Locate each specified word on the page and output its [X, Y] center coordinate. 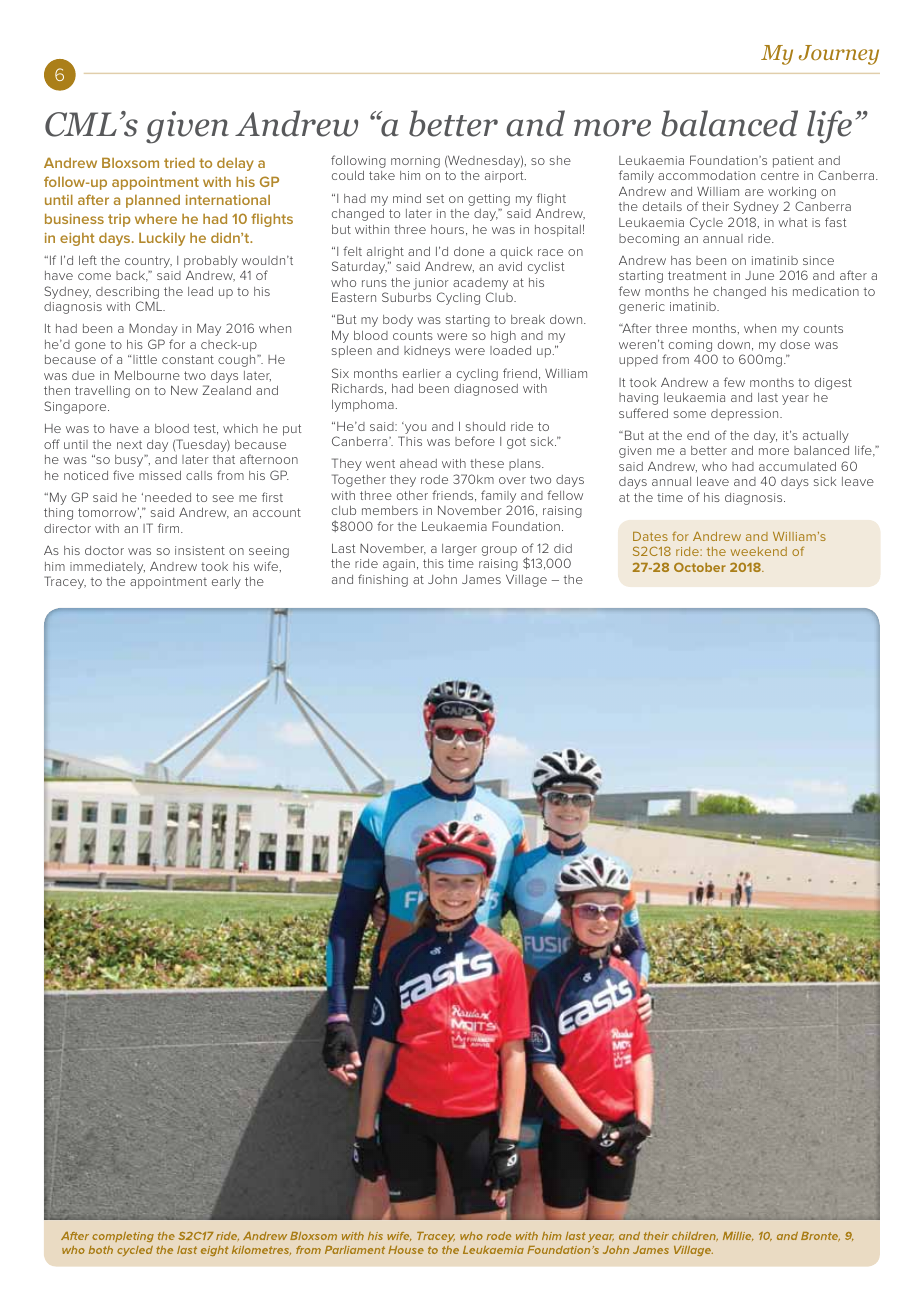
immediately [107, 568]
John [442, 579]
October [700, 567]
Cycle [706, 223]
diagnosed [486, 390]
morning [415, 162]
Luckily [162, 239]
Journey [839, 55]
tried [179, 163]
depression [746, 415]
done [469, 251]
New [184, 390]
